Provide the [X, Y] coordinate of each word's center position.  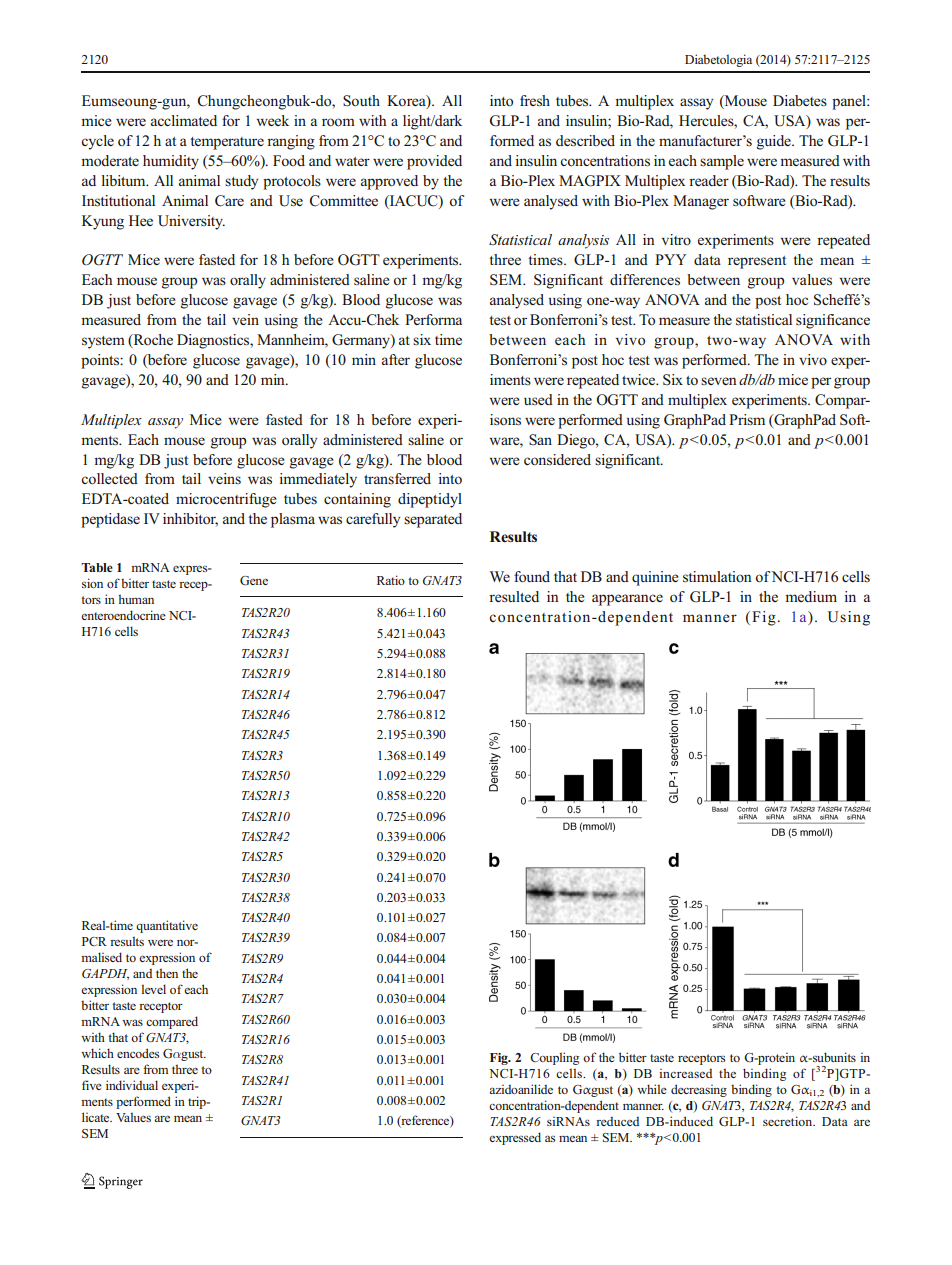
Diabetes [800, 100]
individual [132, 1085]
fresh [535, 101]
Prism [747, 419]
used [538, 399]
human [136, 599]
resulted [514, 596]
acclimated [184, 120]
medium [811, 596]
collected [109, 478]
